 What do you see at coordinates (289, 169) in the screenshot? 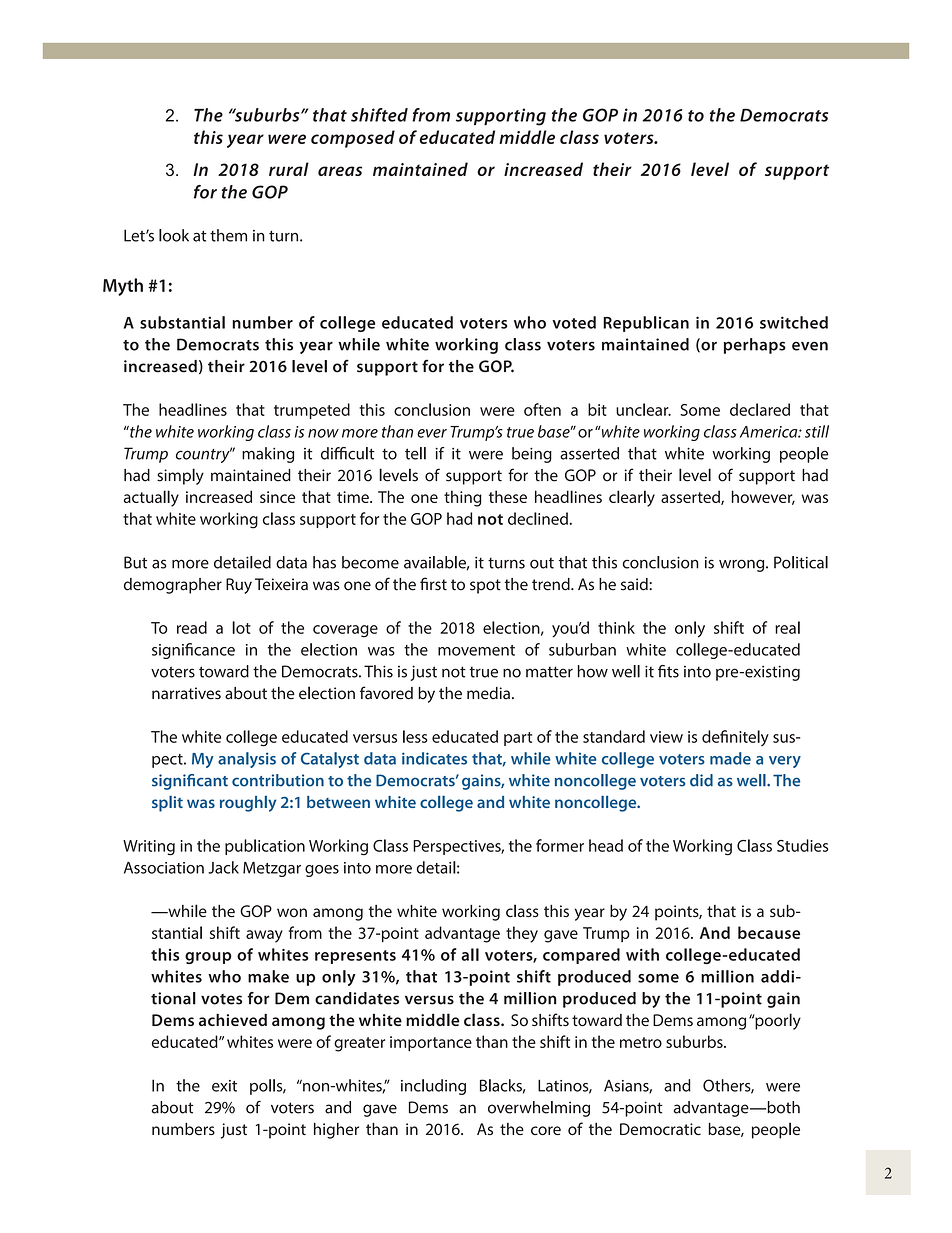
I see `rural` at bounding box center [289, 169].
